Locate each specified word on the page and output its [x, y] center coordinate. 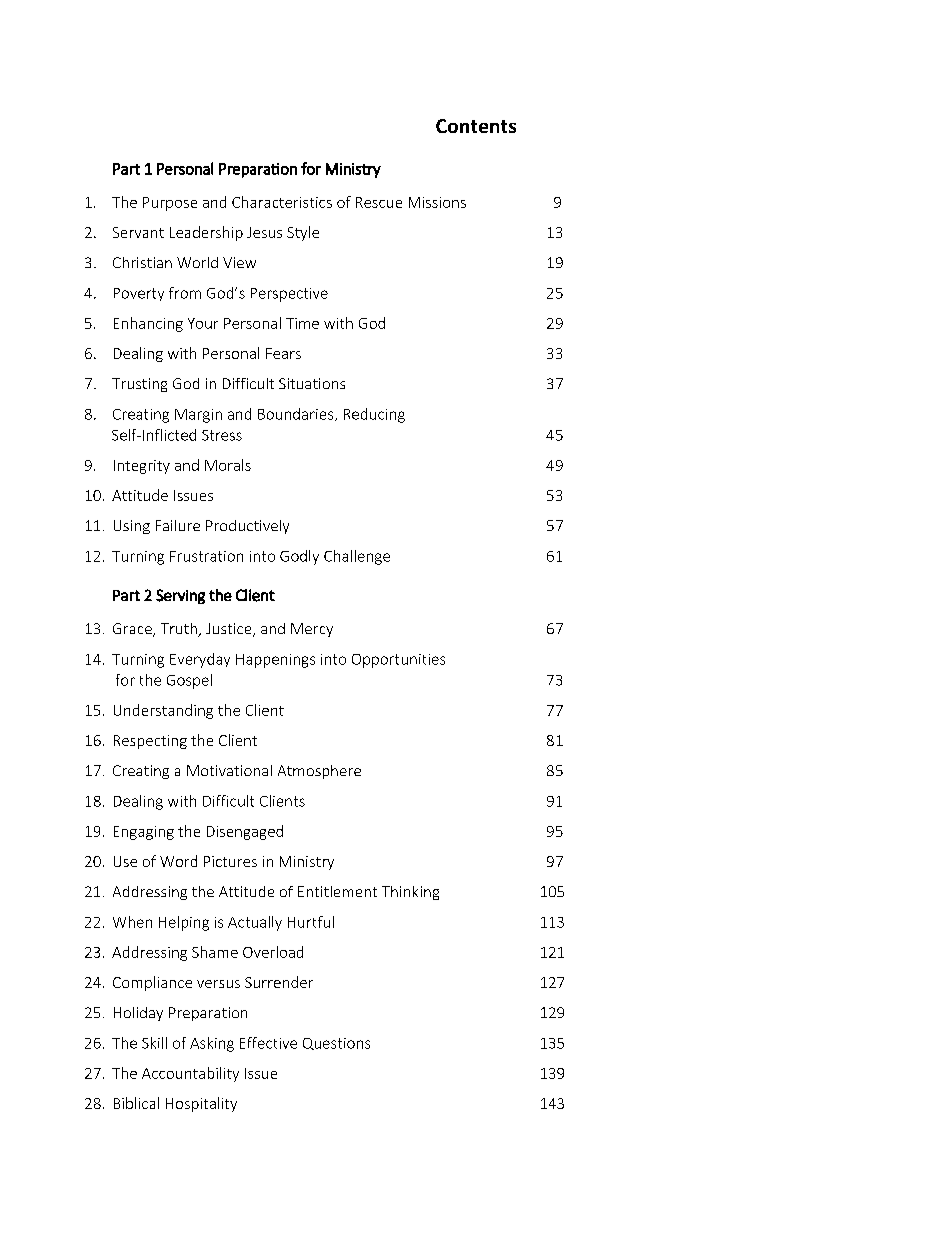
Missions [437, 202]
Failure [178, 525]
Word [178, 861]
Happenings [275, 661]
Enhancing [148, 324]
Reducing [374, 415]
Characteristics [282, 202]
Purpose [170, 204]
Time [302, 323]
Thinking [410, 893]
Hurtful [311, 922]
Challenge [357, 557]
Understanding [163, 711]
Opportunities [398, 661]
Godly [299, 557]
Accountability [190, 1074]
